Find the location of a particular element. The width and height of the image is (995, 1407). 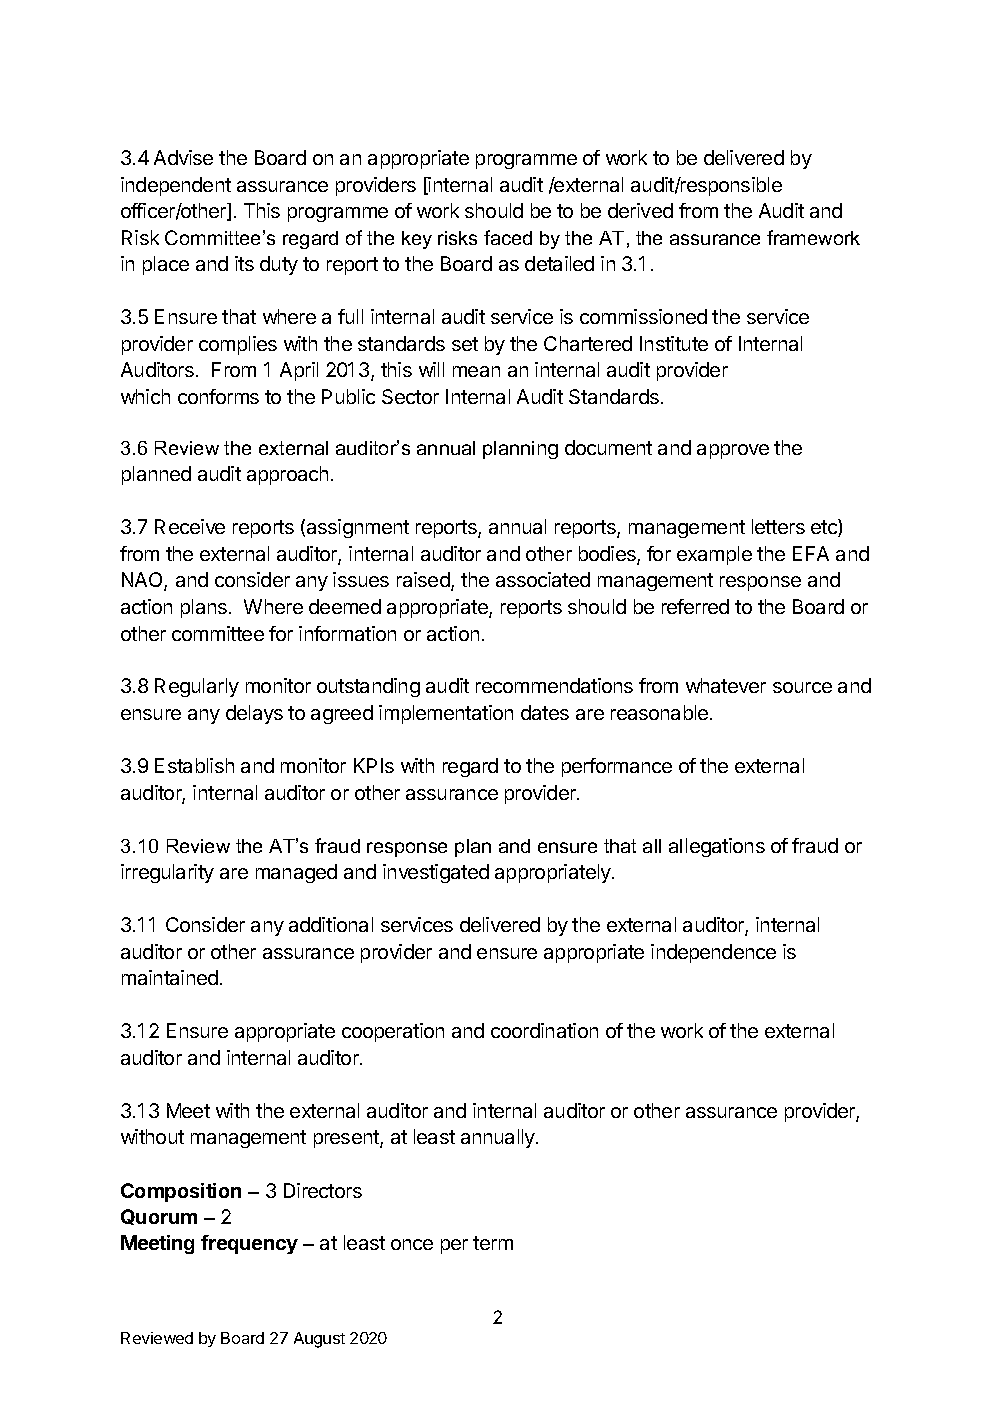

coordination is located at coordinates (544, 1030).
